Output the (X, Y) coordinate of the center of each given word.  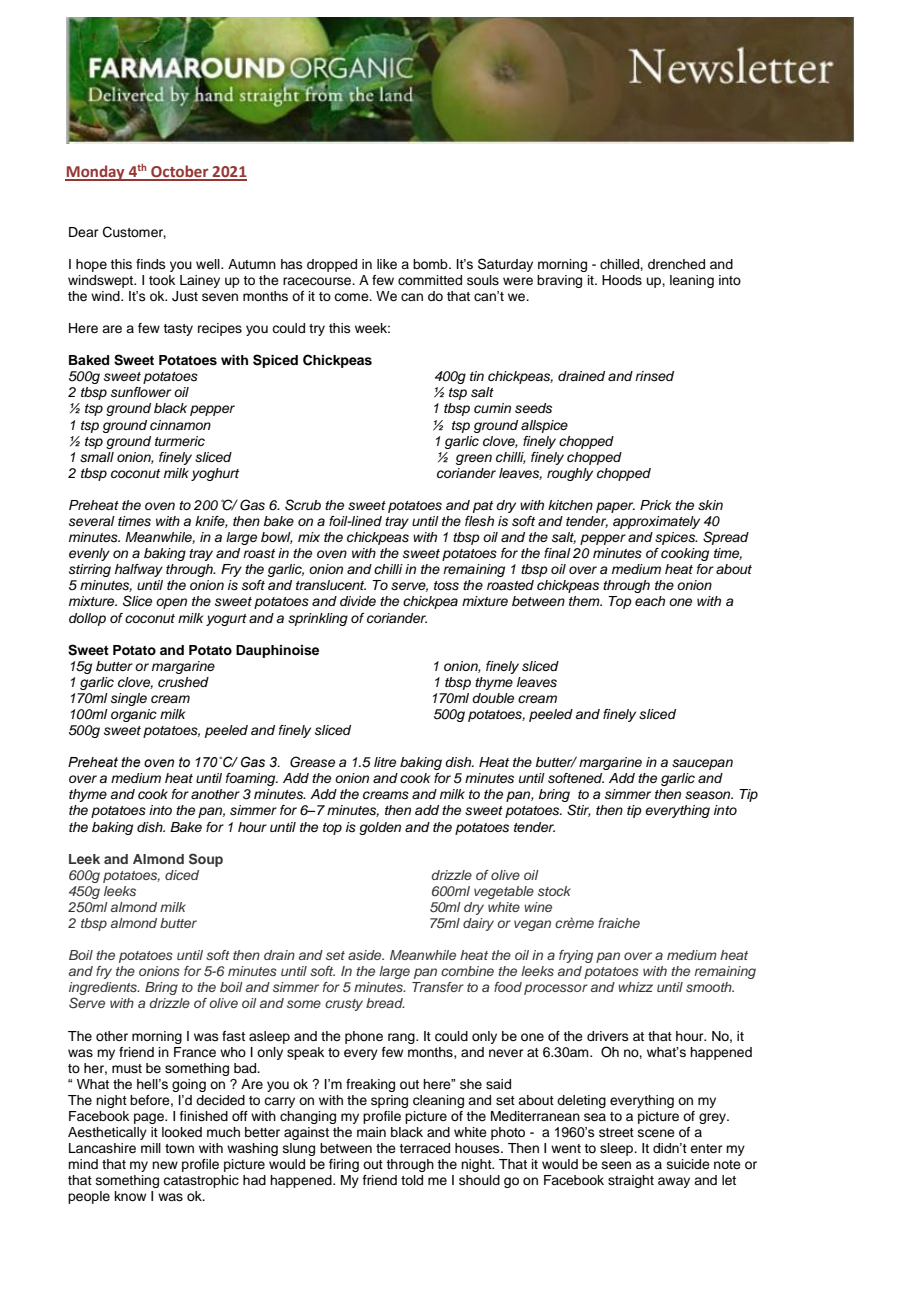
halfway (139, 570)
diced (182, 875)
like (387, 264)
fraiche (619, 923)
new (165, 1165)
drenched (676, 264)
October (180, 172)
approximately (656, 522)
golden (380, 828)
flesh (479, 521)
